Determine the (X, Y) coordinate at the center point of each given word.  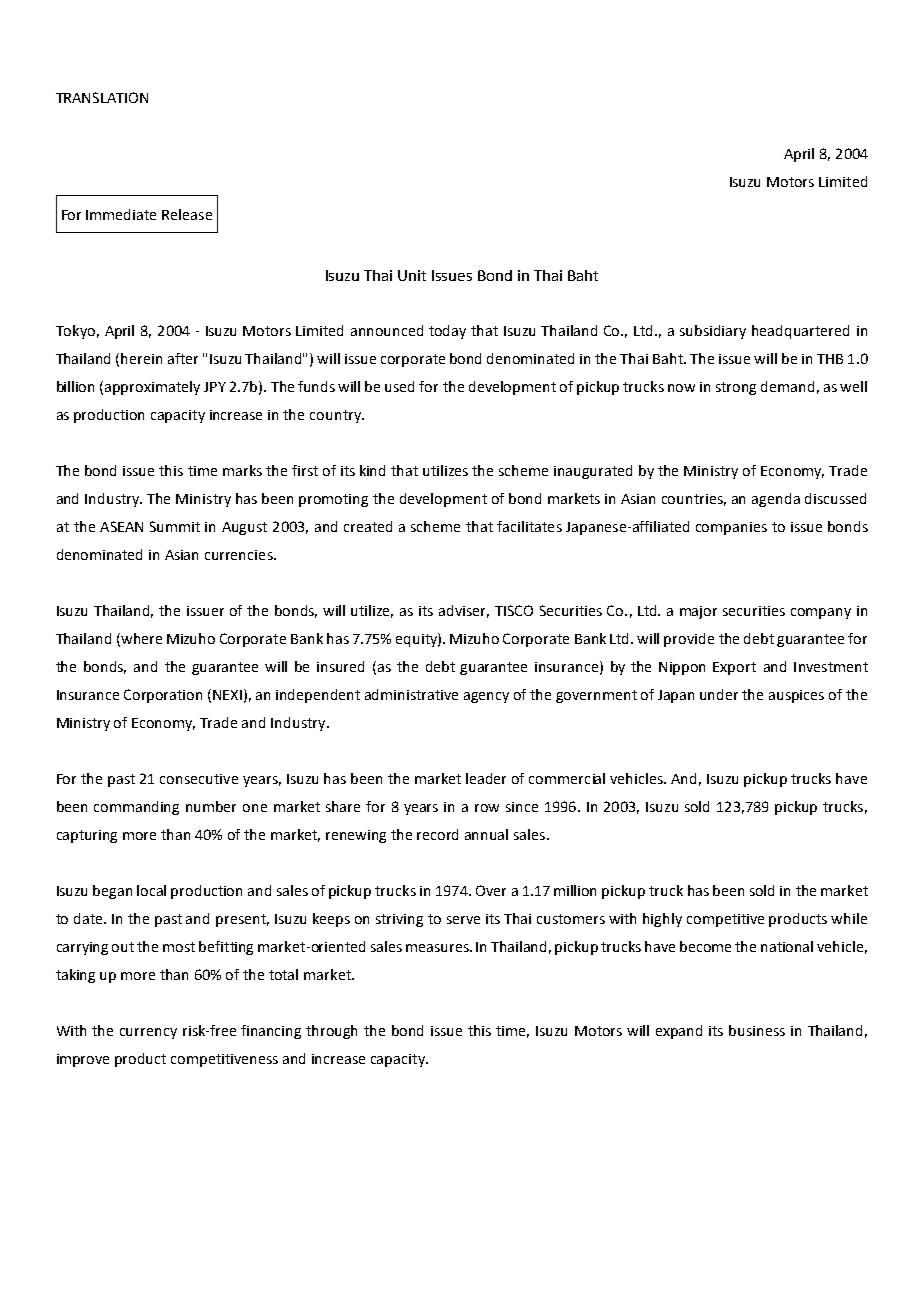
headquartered (800, 332)
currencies (240, 555)
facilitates (529, 526)
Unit (412, 275)
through (331, 1032)
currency (148, 1033)
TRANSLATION (102, 97)
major (698, 612)
